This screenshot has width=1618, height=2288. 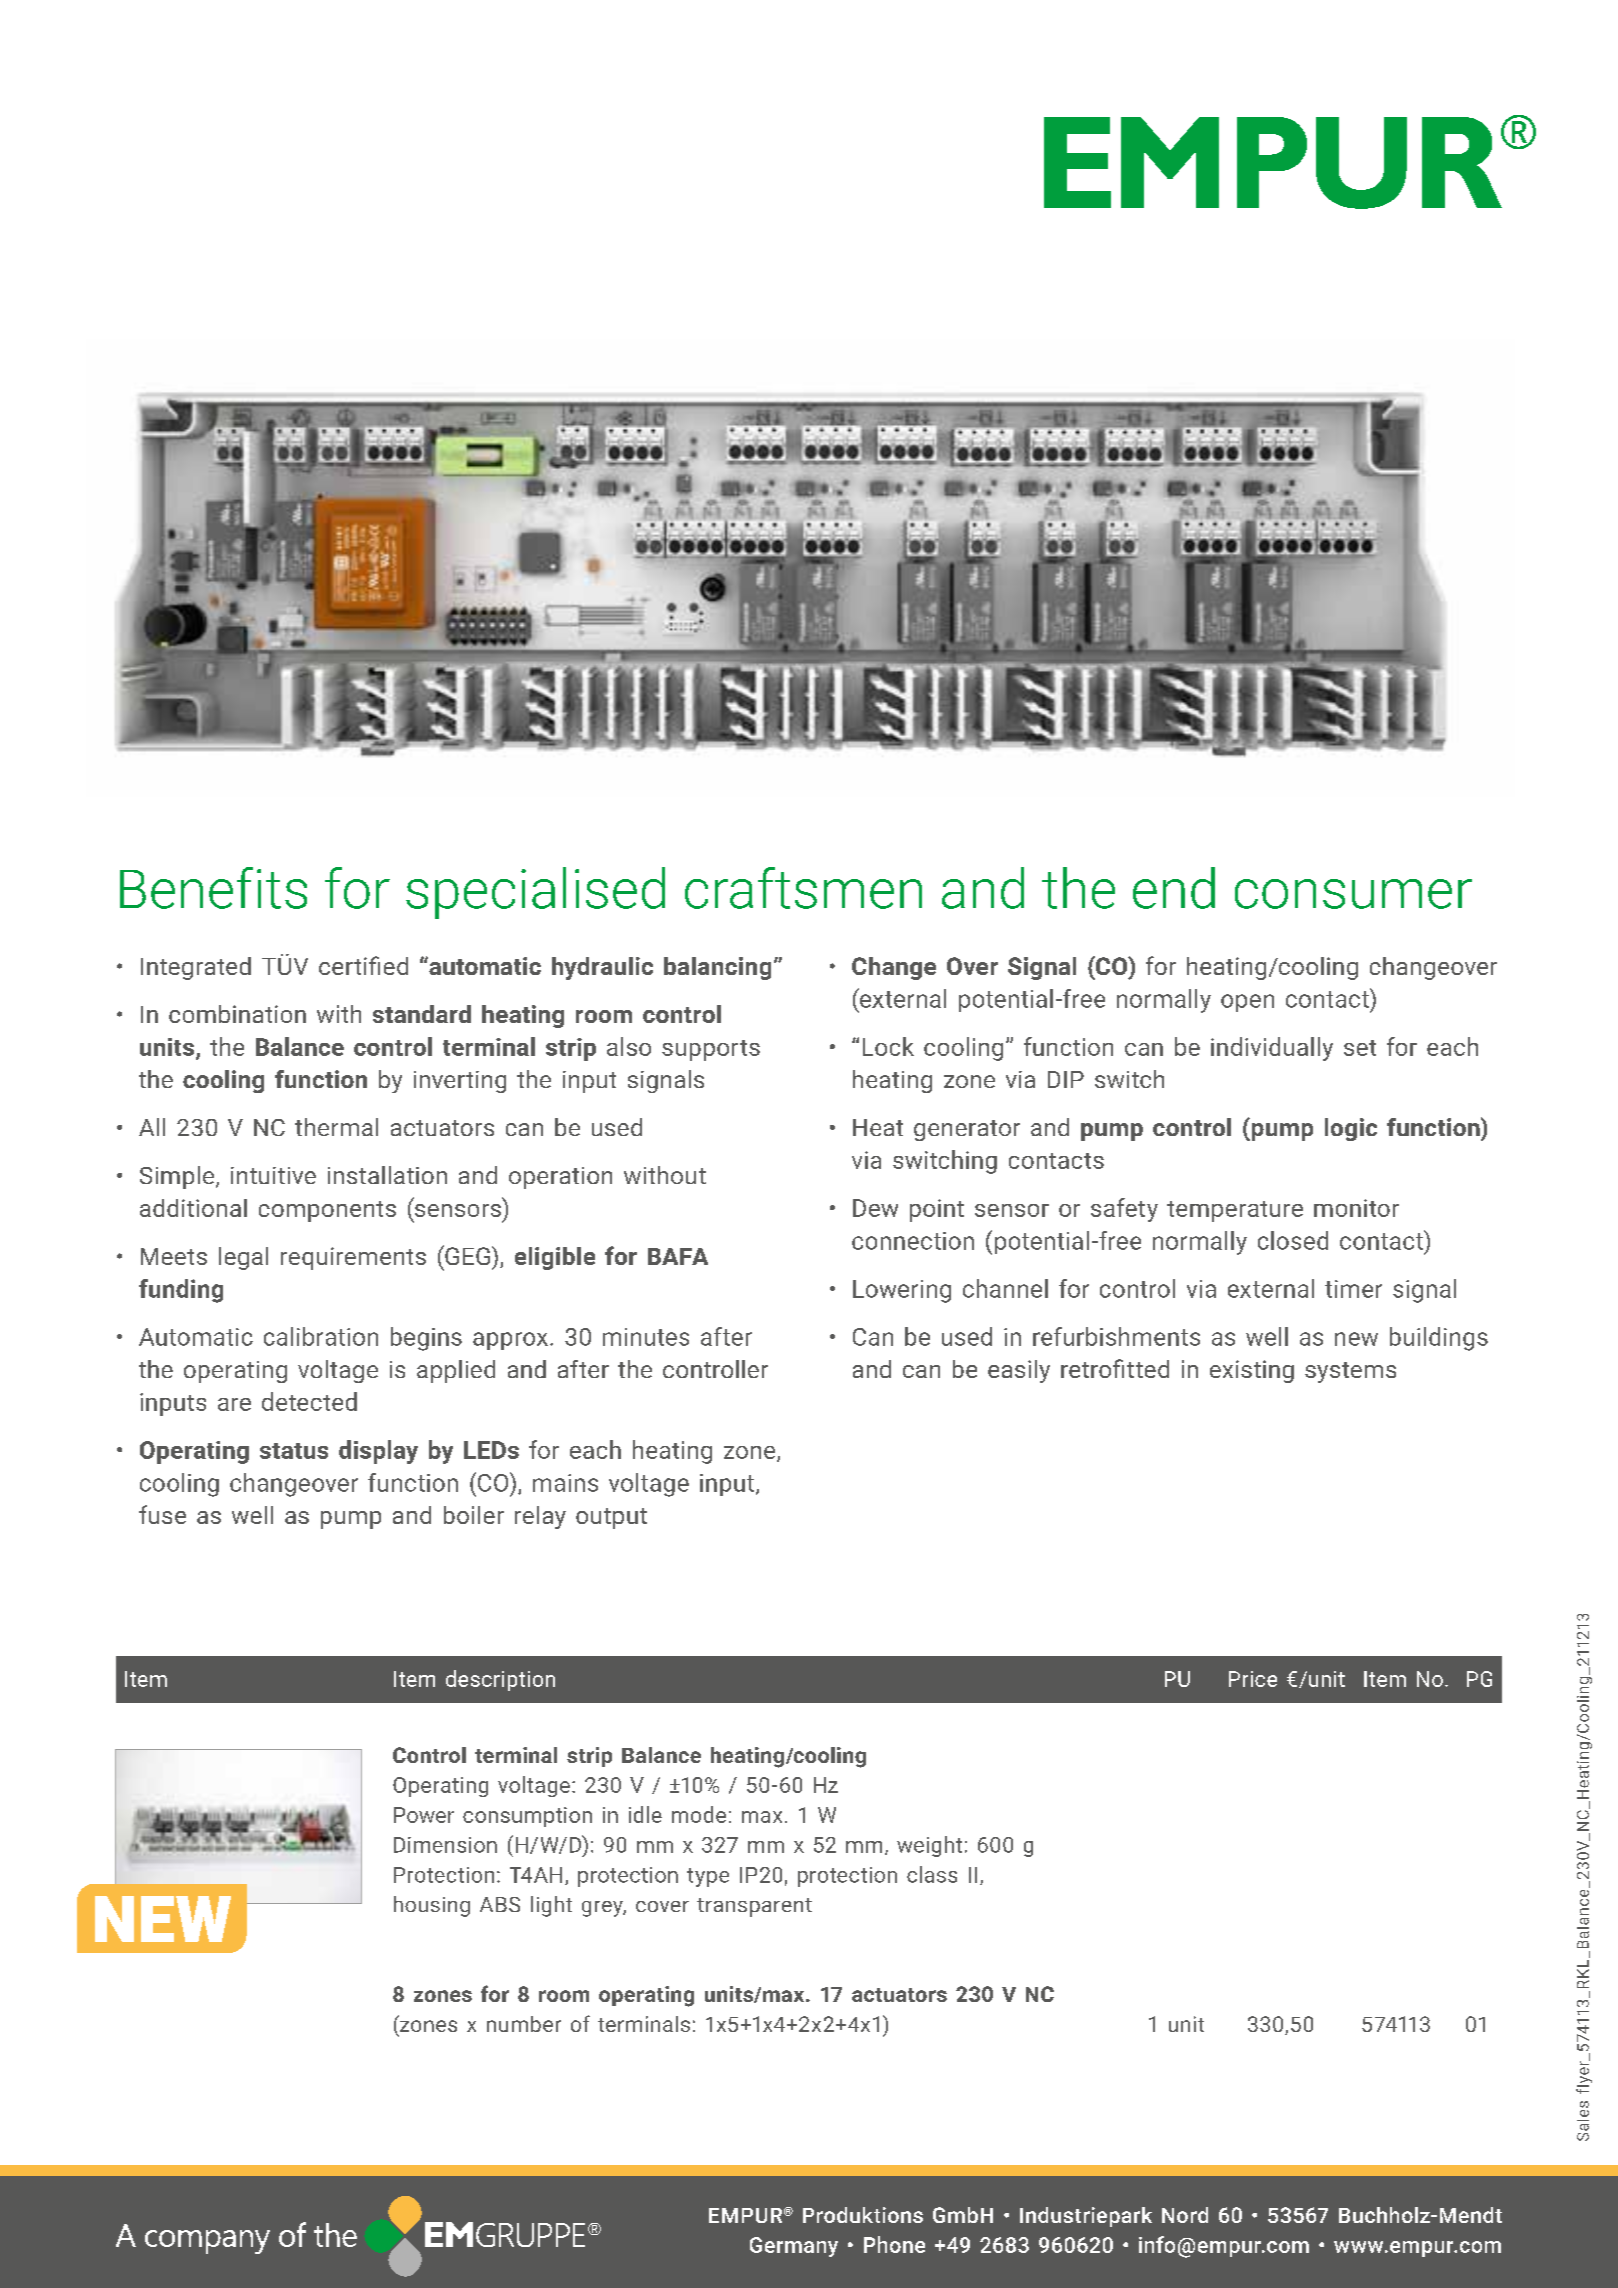 What do you see at coordinates (321, 1336) in the screenshot?
I see `calibration` at bounding box center [321, 1336].
